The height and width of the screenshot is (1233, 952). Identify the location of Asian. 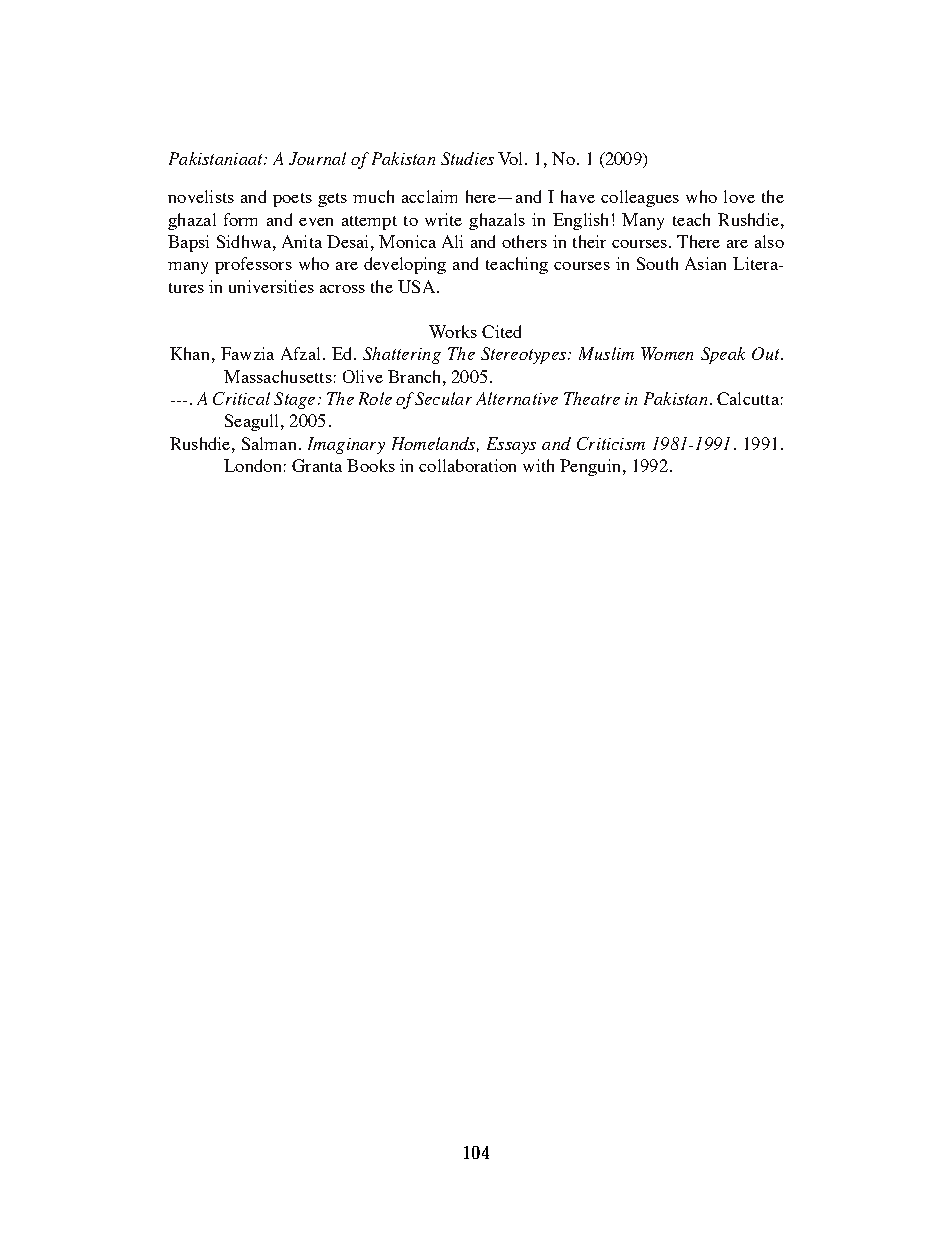
(705, 263).
